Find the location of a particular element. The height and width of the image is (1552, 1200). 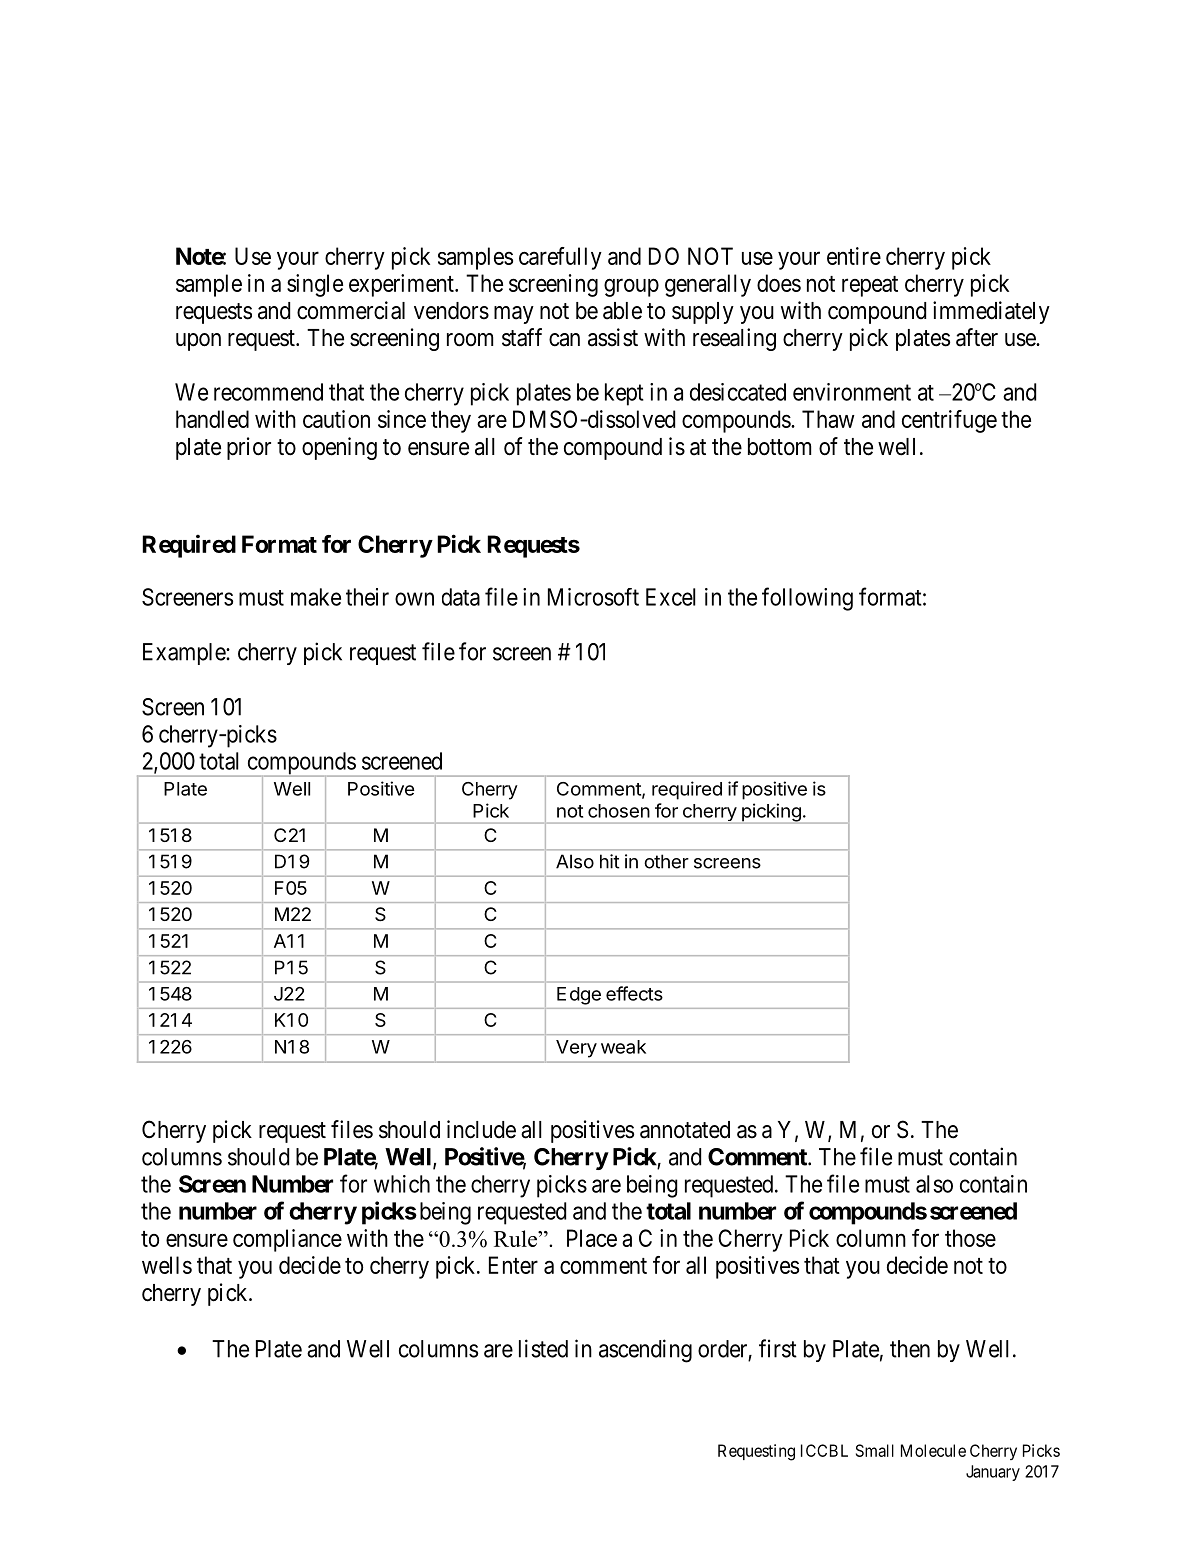

able is located at coordinates (622, 311).
